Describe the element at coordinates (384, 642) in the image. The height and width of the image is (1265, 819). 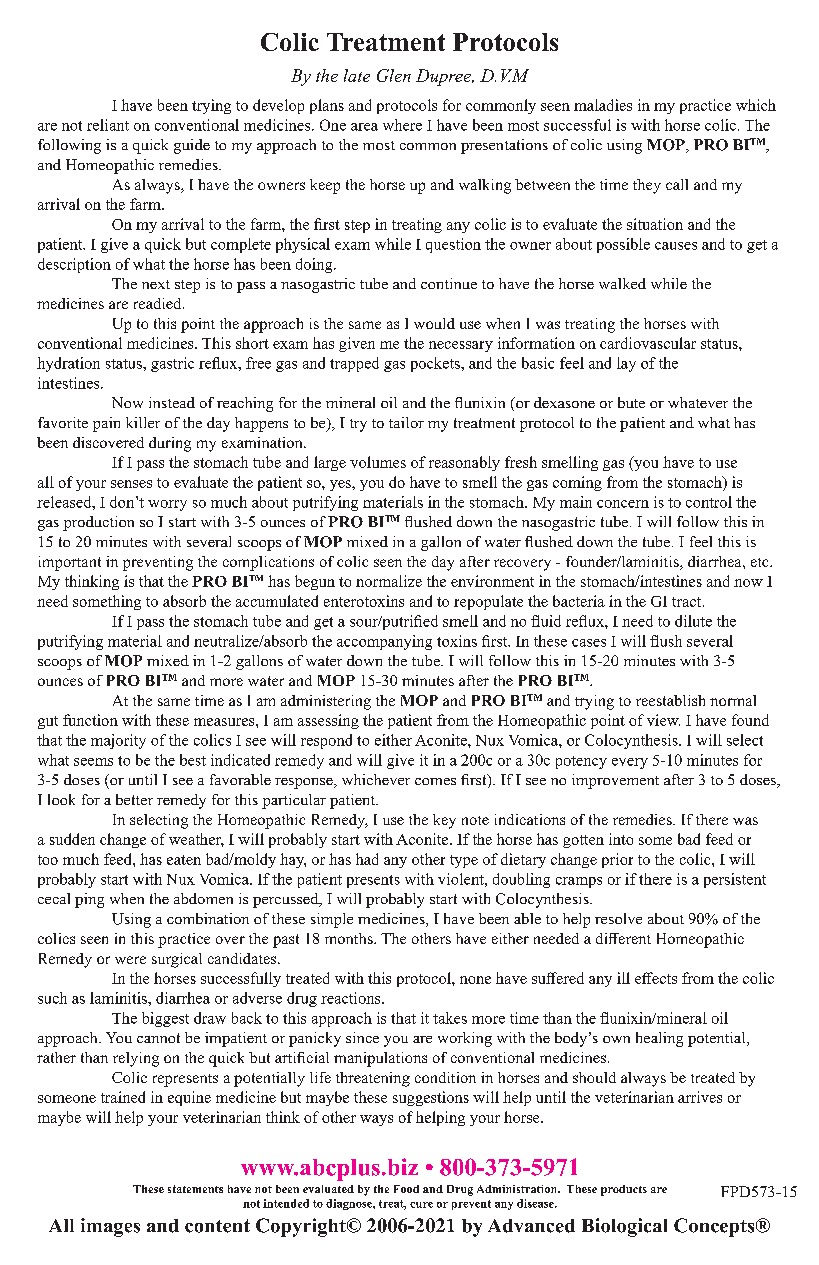
I see `accompanying` at that location.
